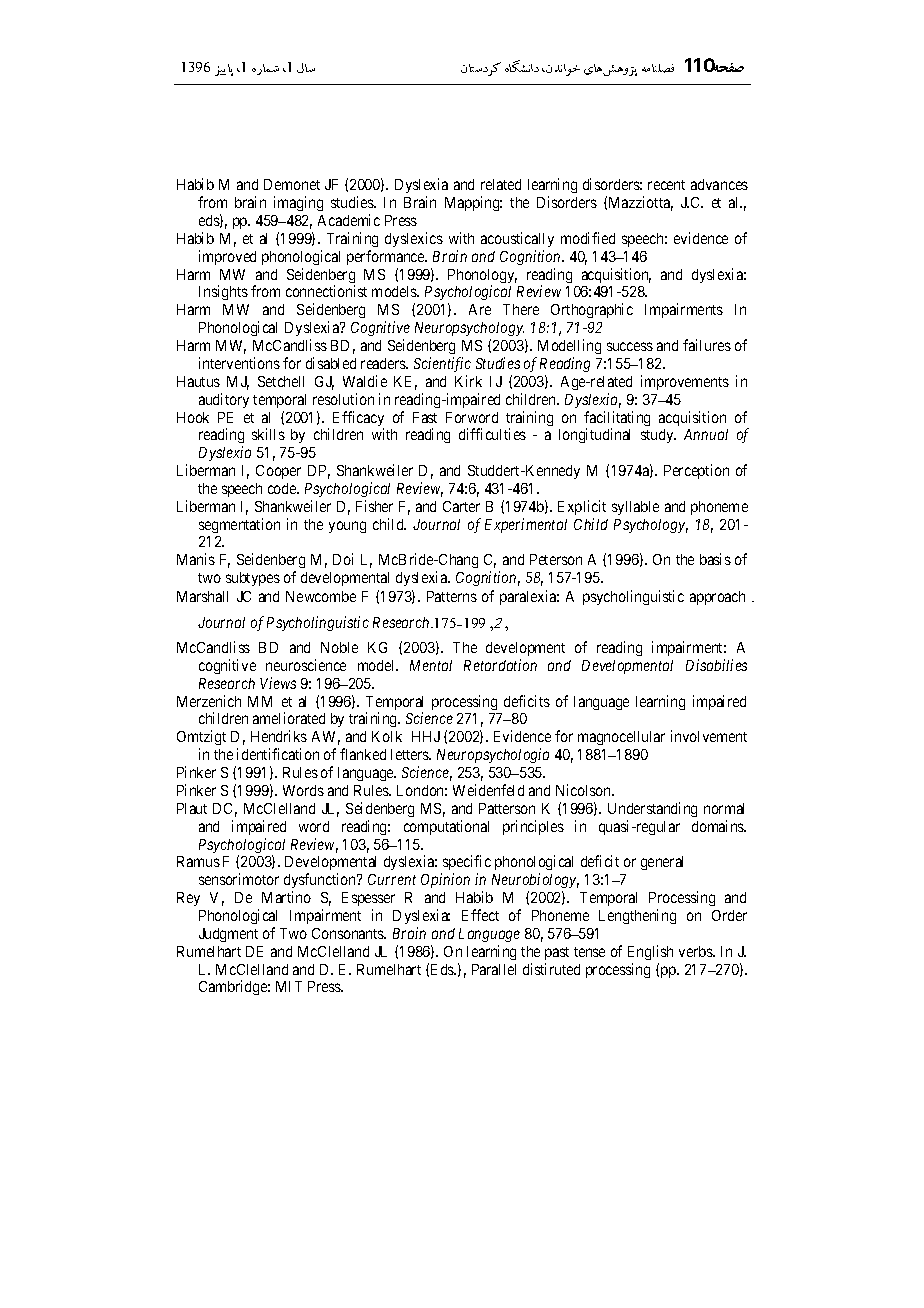 The height and width of the image is (1308, 924). Describe the element at coordinates (494, 969) in the image. I see `Parallel` at that location.
